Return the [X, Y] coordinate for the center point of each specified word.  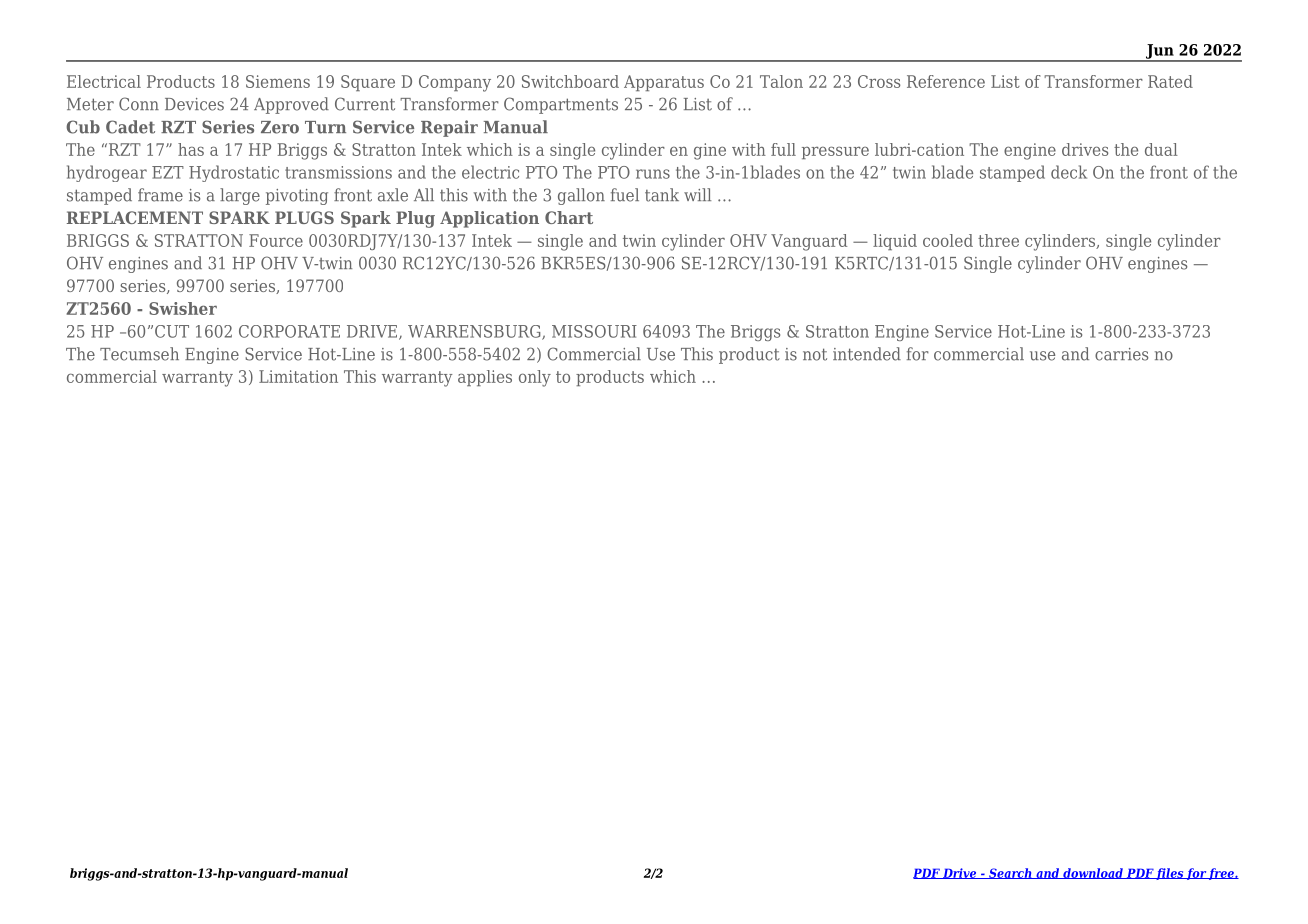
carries [1121, 354]
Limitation [298, 376]
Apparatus [664, 83]
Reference [946, 81]
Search [1010, 873]
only [535, 378]
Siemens [278, 81]
